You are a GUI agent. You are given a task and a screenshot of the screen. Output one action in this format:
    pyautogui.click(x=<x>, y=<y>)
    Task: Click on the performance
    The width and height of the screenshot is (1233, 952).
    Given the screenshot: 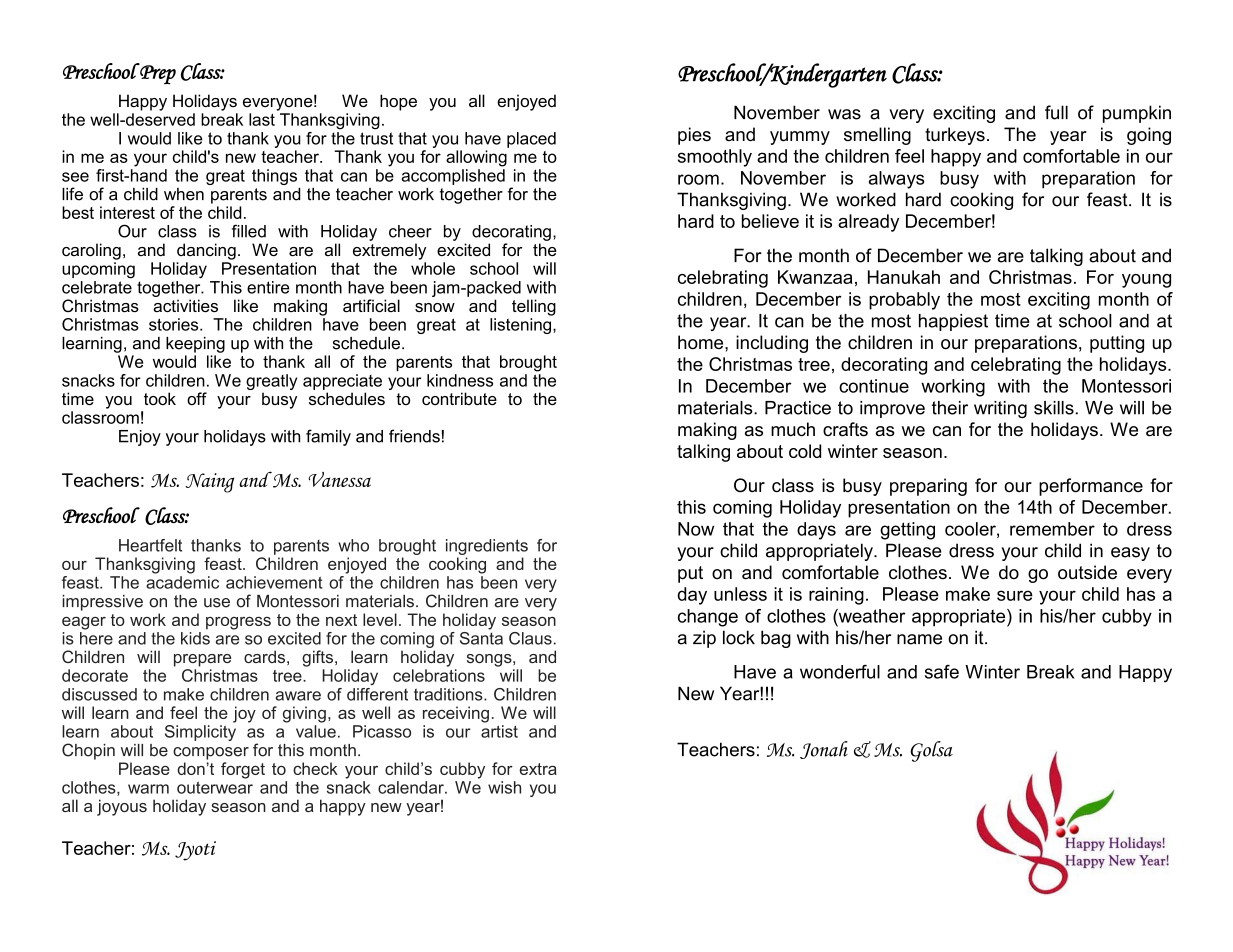 What is the action you would take?
    pyautogui.click(x=1091, y=487)
